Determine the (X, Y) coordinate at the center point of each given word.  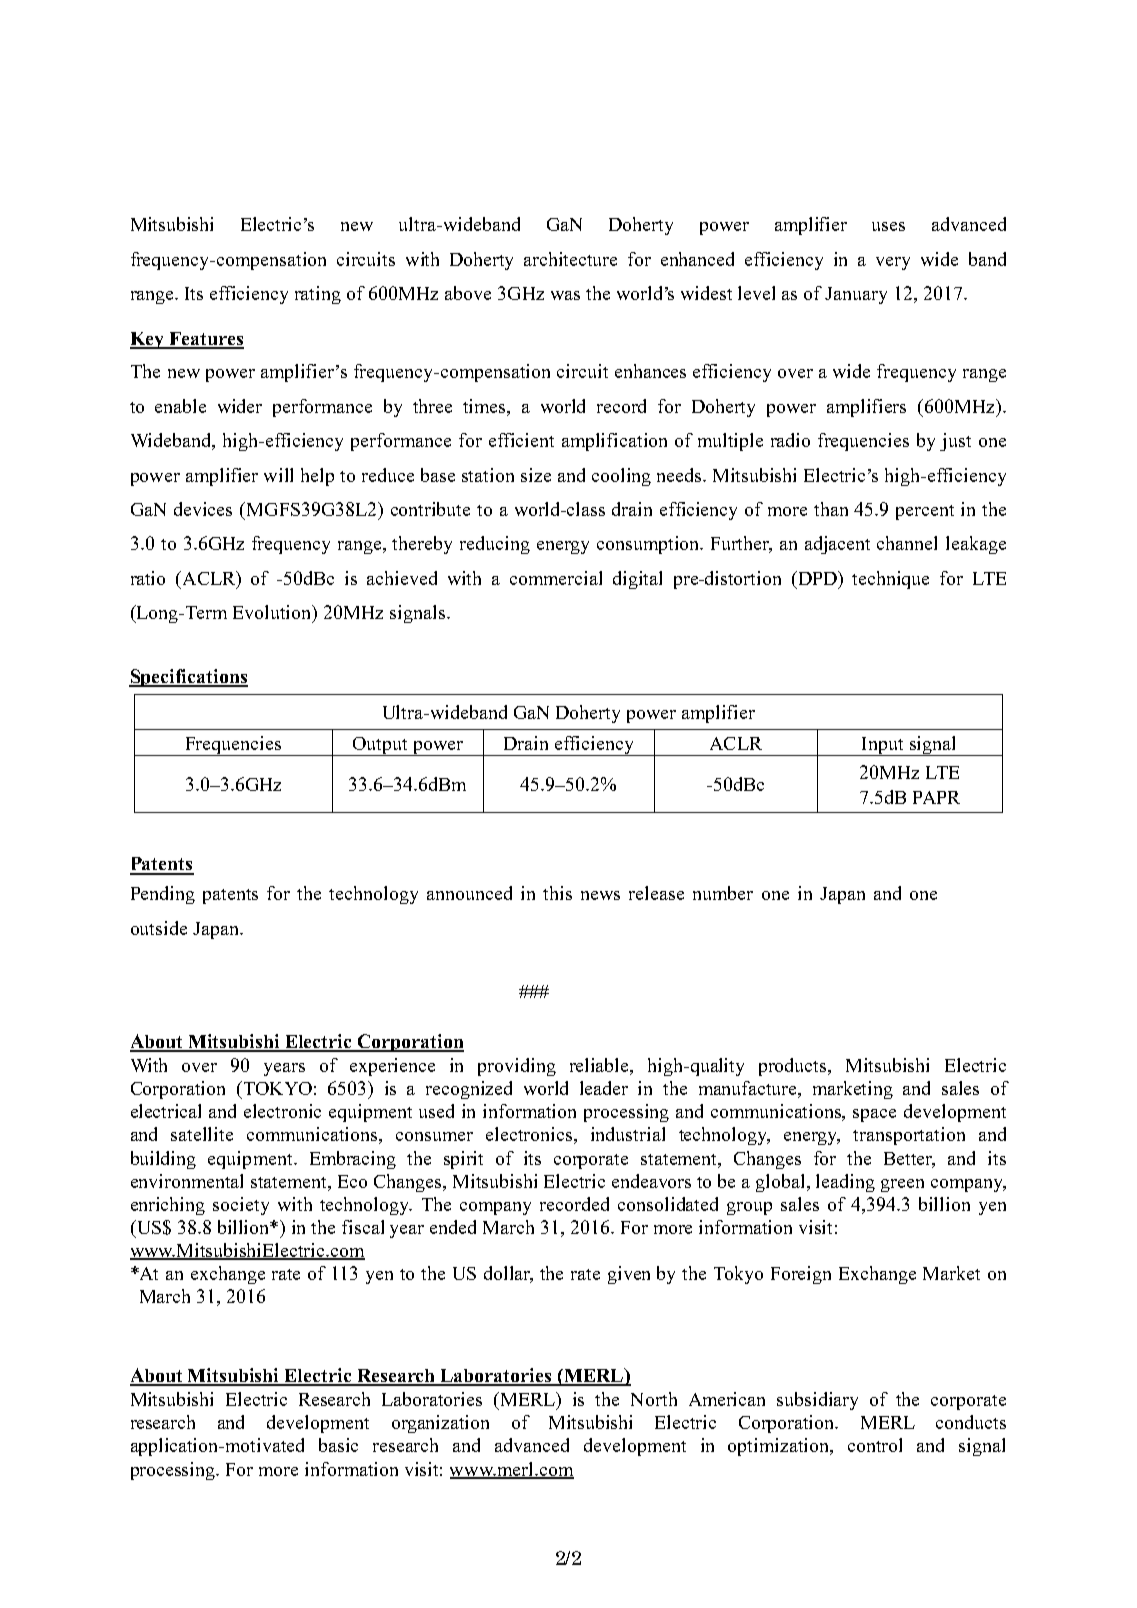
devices (203, 509)
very (893, 263)
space (874, 1115)
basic (338, 1445)
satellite (202, 1134)
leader (604, 1088)
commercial (556, 578)
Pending (163, 895)
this (557, 893)
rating (318, 295)
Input (883, 746)
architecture (570, 259)
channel (907, 543)
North (654, 1399)
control (875, 1445)
